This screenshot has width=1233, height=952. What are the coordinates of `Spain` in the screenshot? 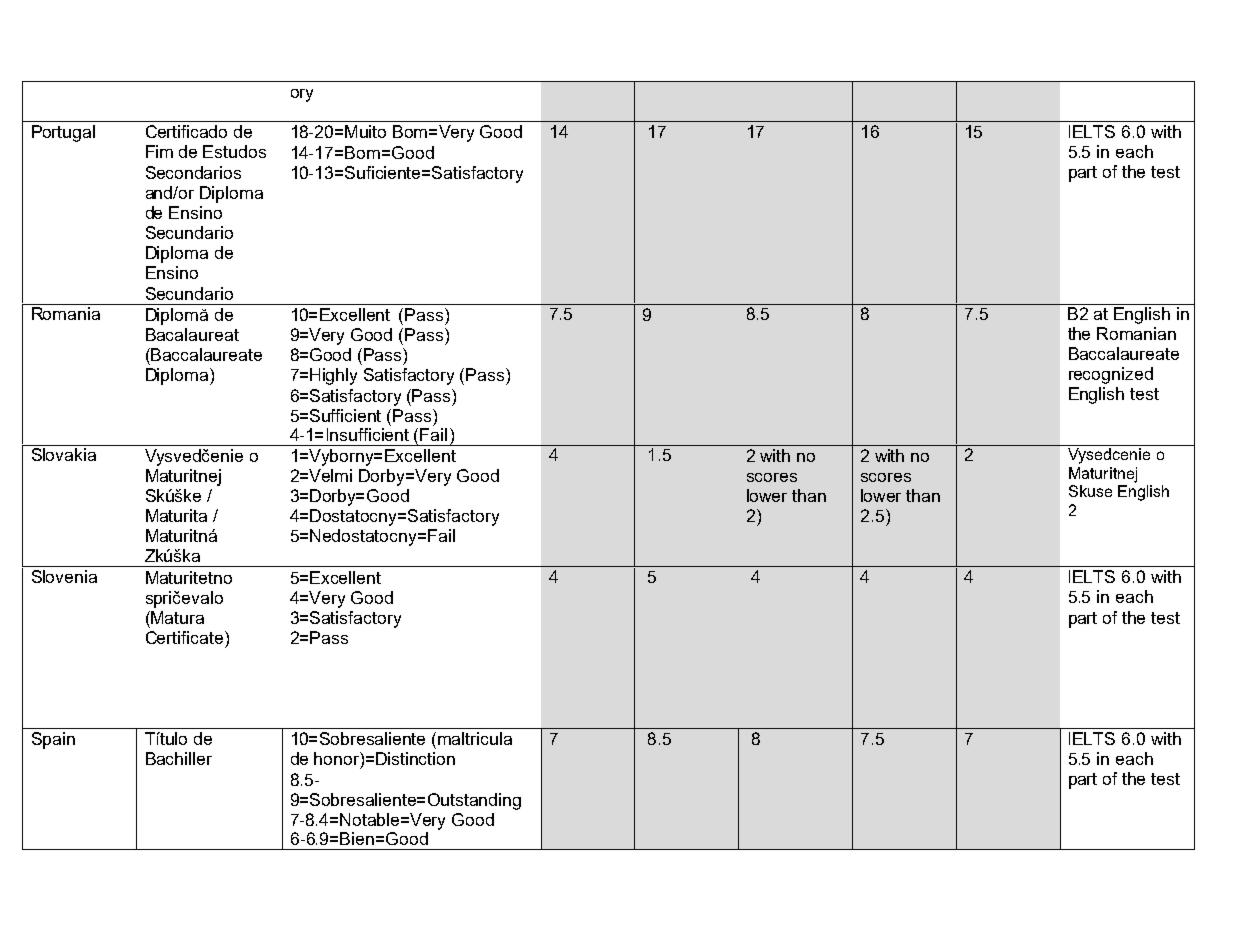 It's located at (53, 740).
